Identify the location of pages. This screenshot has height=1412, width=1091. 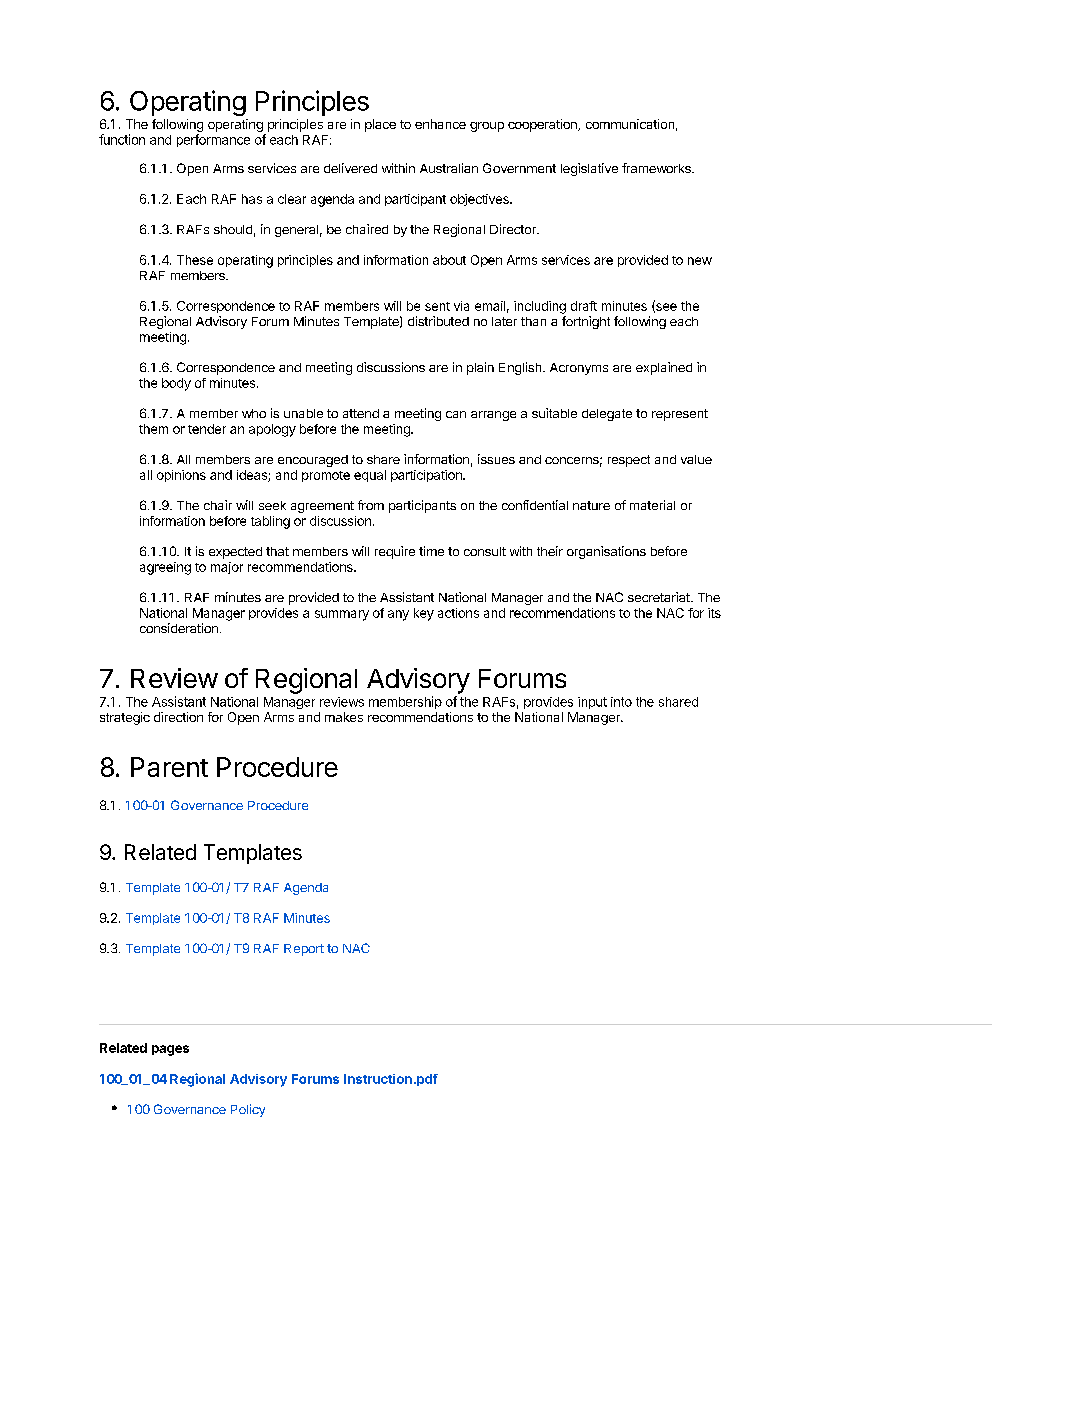
(170, 1050).
